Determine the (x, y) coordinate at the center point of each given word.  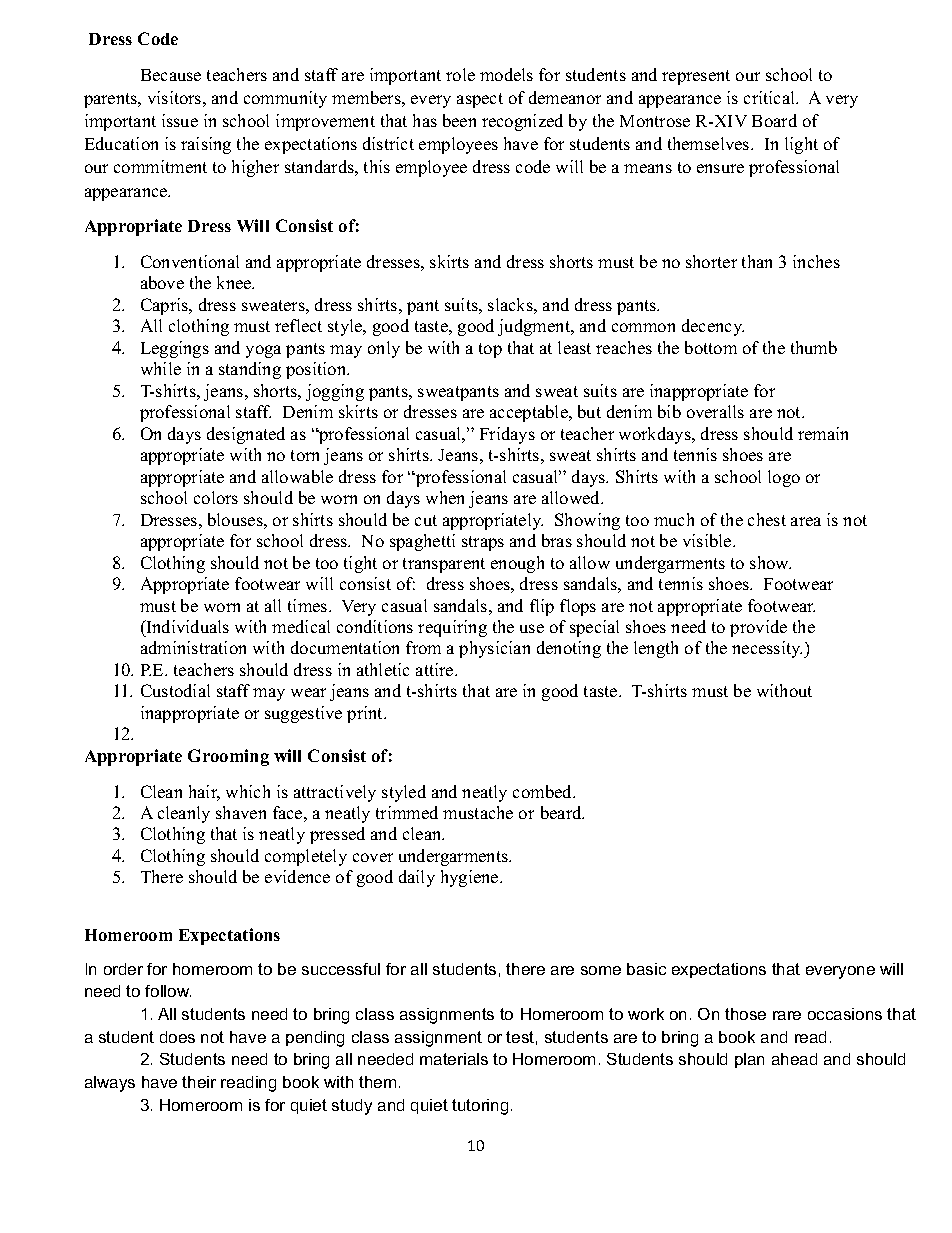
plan (749, 1060)
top (490, 350)
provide (758, 628)
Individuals (186, 626)
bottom (711, 347)
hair (204, 793)
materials (454, 1059)
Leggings (175, 349)
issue (180, 120)
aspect (480, 100)
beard (562, 812)
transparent (444, 565)
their (199, 1082)
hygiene (471, 878)
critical (770, 97)
